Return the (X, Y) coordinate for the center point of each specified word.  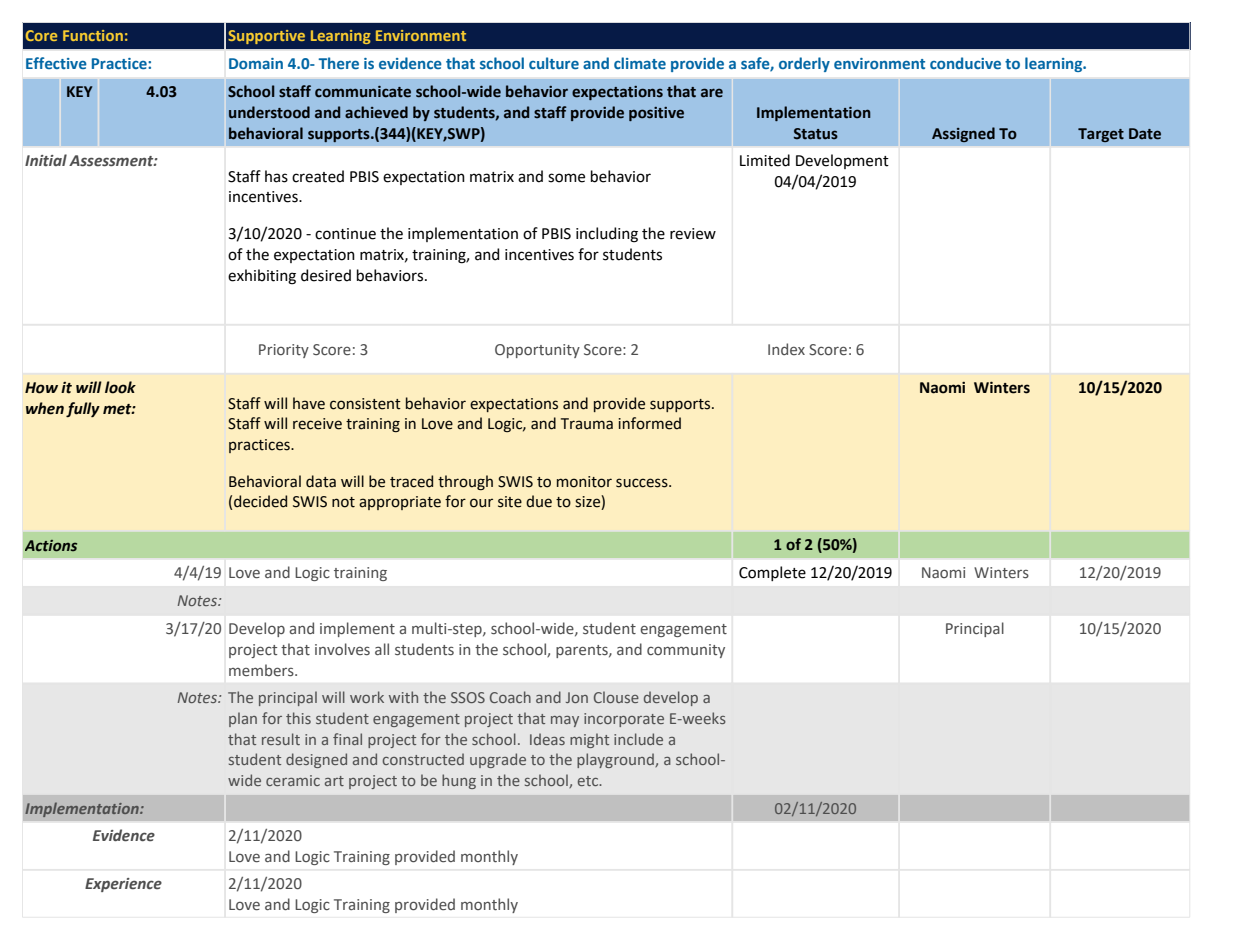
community (686, 651)
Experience (123, 885)
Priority (284, 351)
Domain (256, 63)
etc (589, 781)
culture (554, 63)
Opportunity (537, 351)
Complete (772, 573)
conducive (965, 63)
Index (786, 349)
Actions (51, 546)
